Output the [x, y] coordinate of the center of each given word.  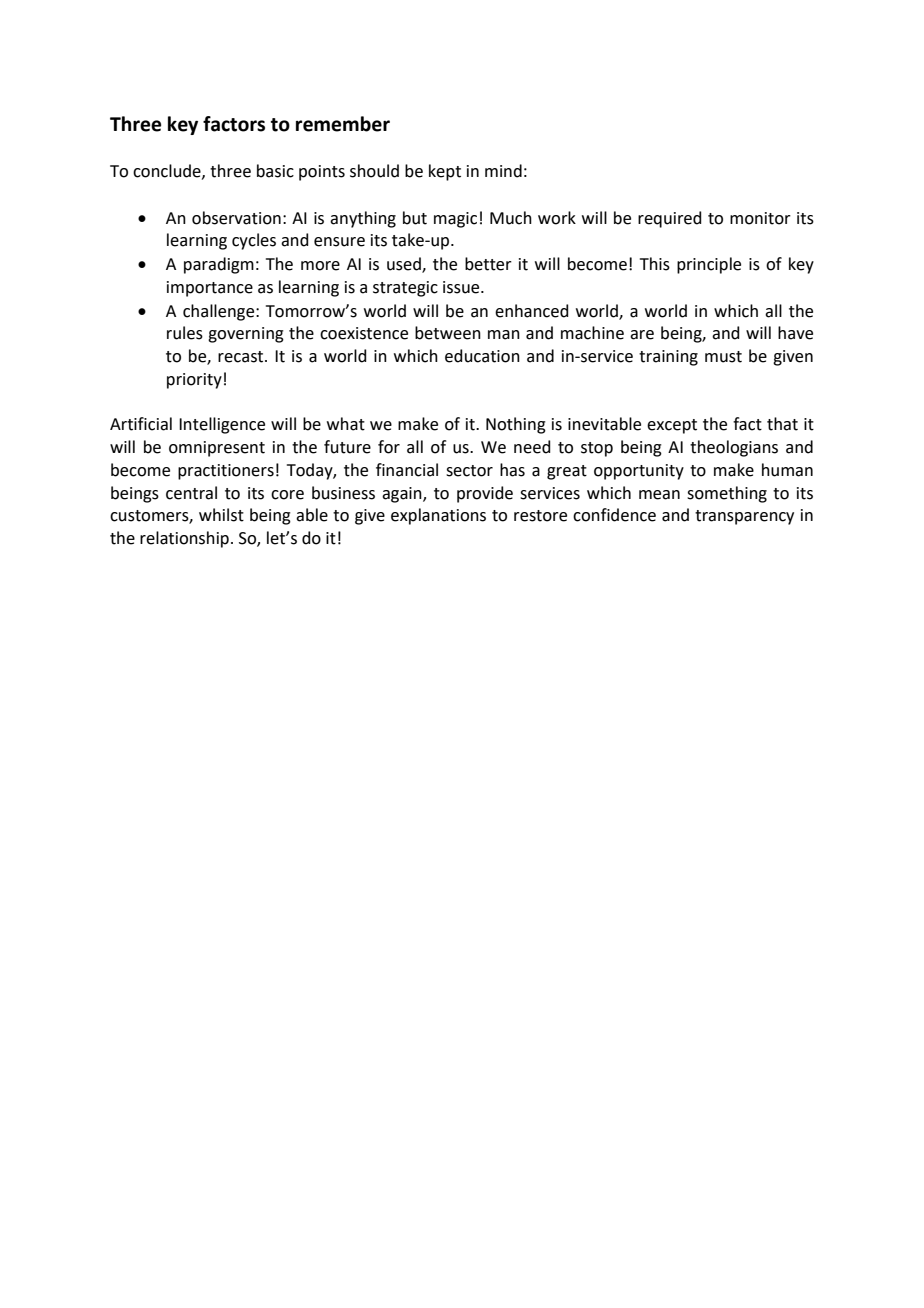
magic [455, 220]
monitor [760, 218]
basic [275, 171]
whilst [221, 515]
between [448, 333]
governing [246, 335]
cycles [254, 241]
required [670, 219]
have [795, 333]
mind [503, 171]
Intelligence [222, 425]
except [672, 426]
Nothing [516, 425]
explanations [438, 516]
